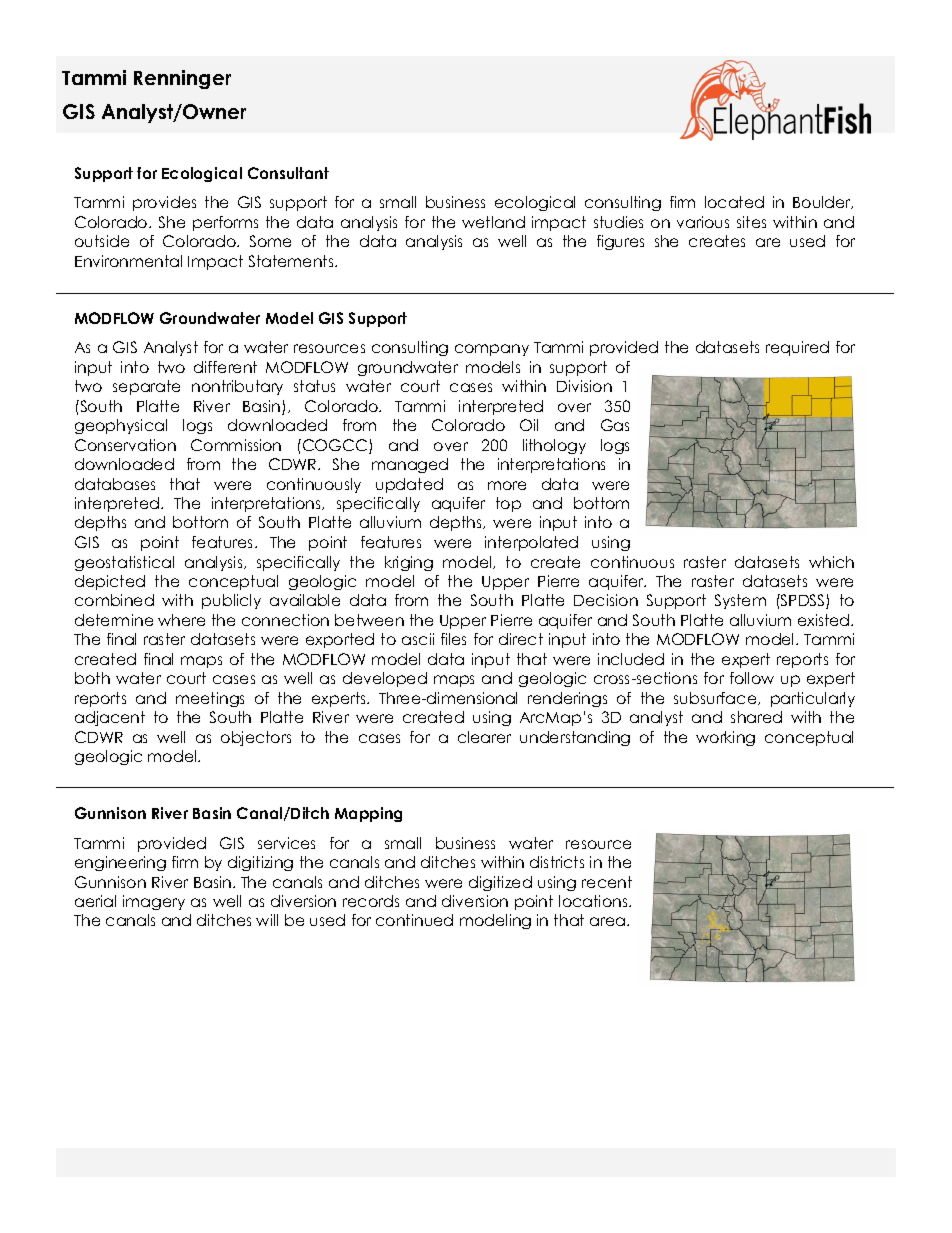 The height and width of the screenshot is (1233, 952). I want to click on imagery, so click(154, 902).
